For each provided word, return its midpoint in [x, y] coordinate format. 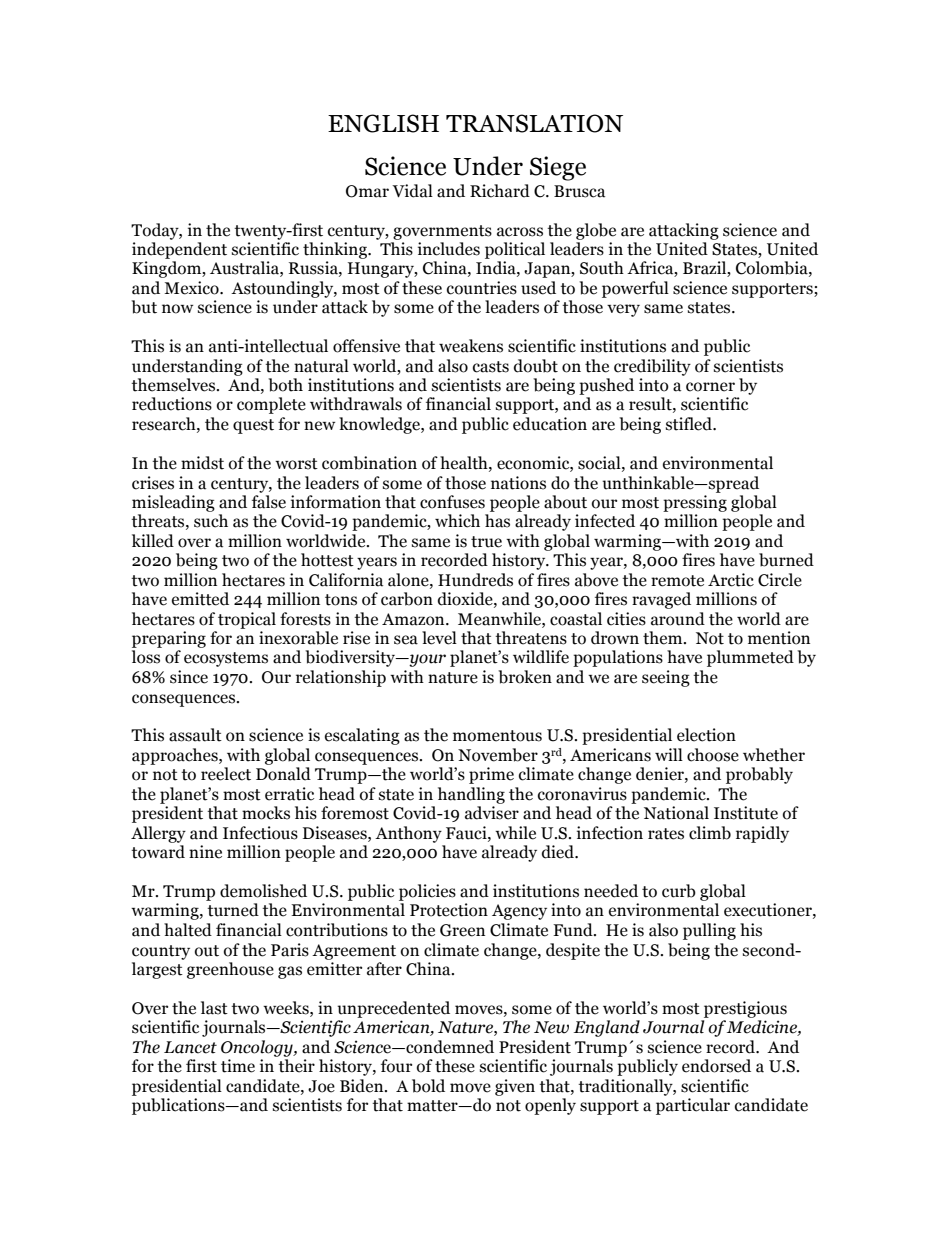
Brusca [579, 191]
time [238, 1066]
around [678, 619]
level [439, 638]
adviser [492, 813]
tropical [247, 620]
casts [491, 367]
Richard [500, 191]
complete [271, 405]
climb [710, 833]
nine [205, 852]
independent [179, 250]
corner [710, 387]
